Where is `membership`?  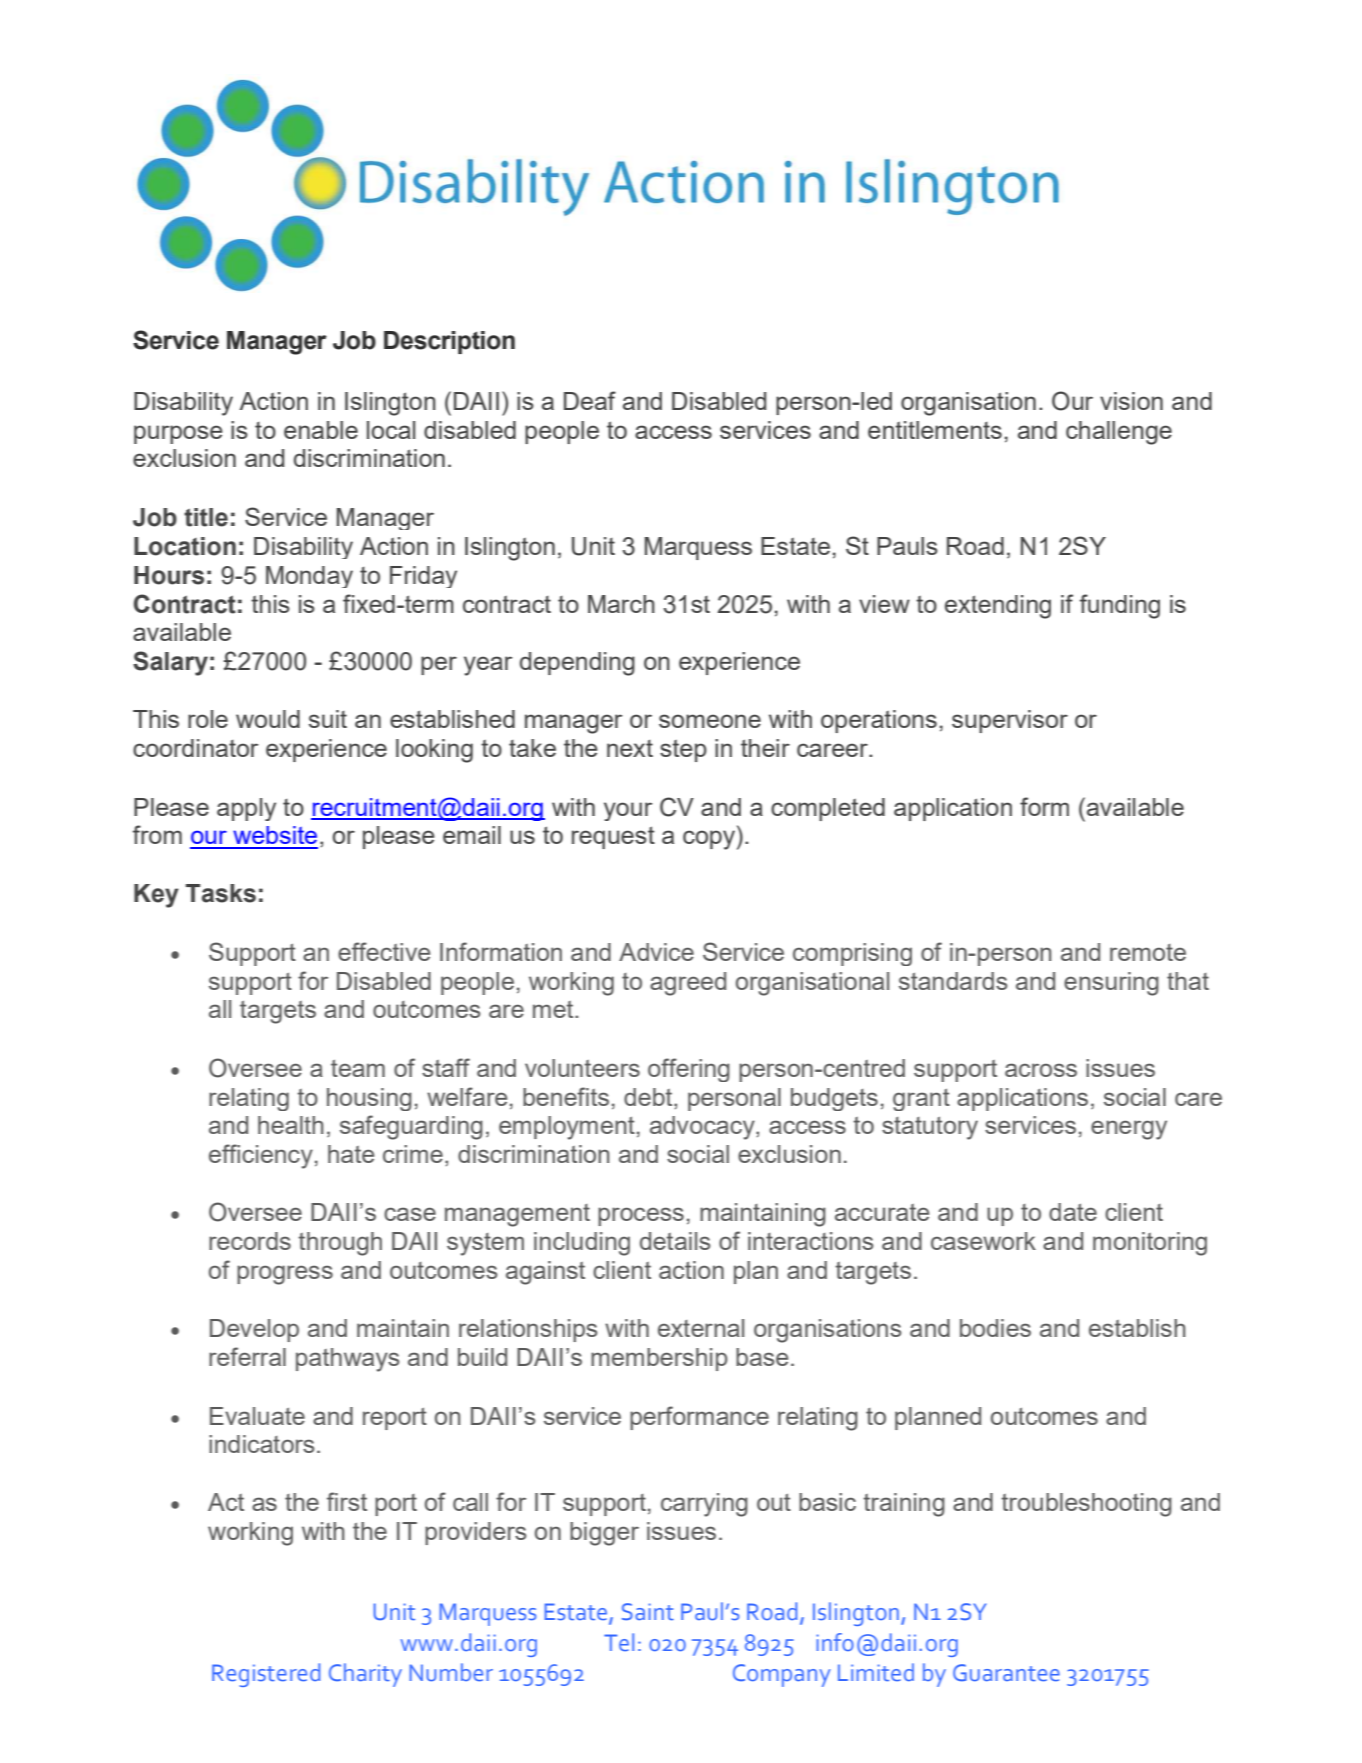
membership is located at coordinates (659, 1359).
